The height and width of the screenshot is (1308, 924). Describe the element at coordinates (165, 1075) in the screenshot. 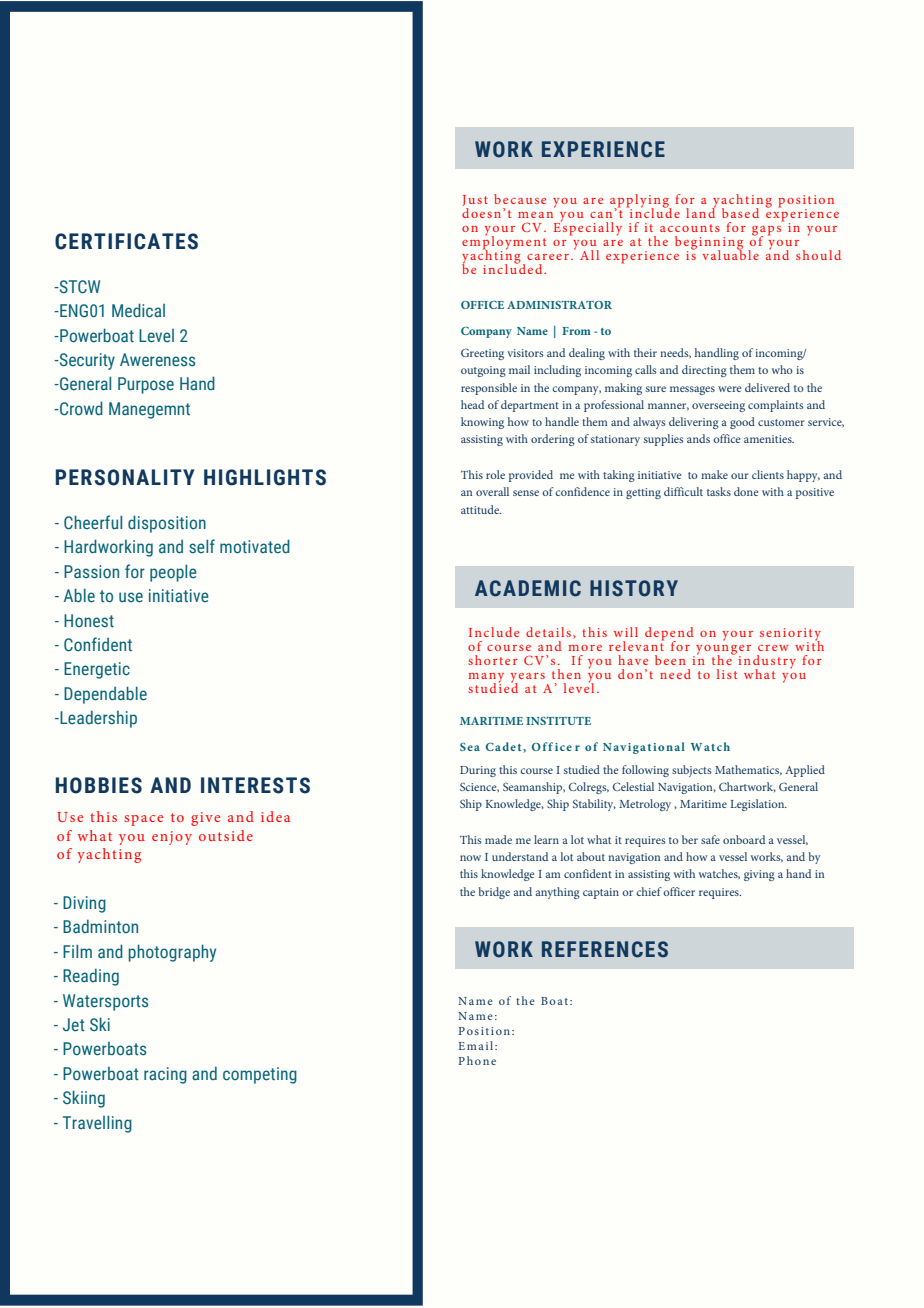

I see `racing` at that location.
